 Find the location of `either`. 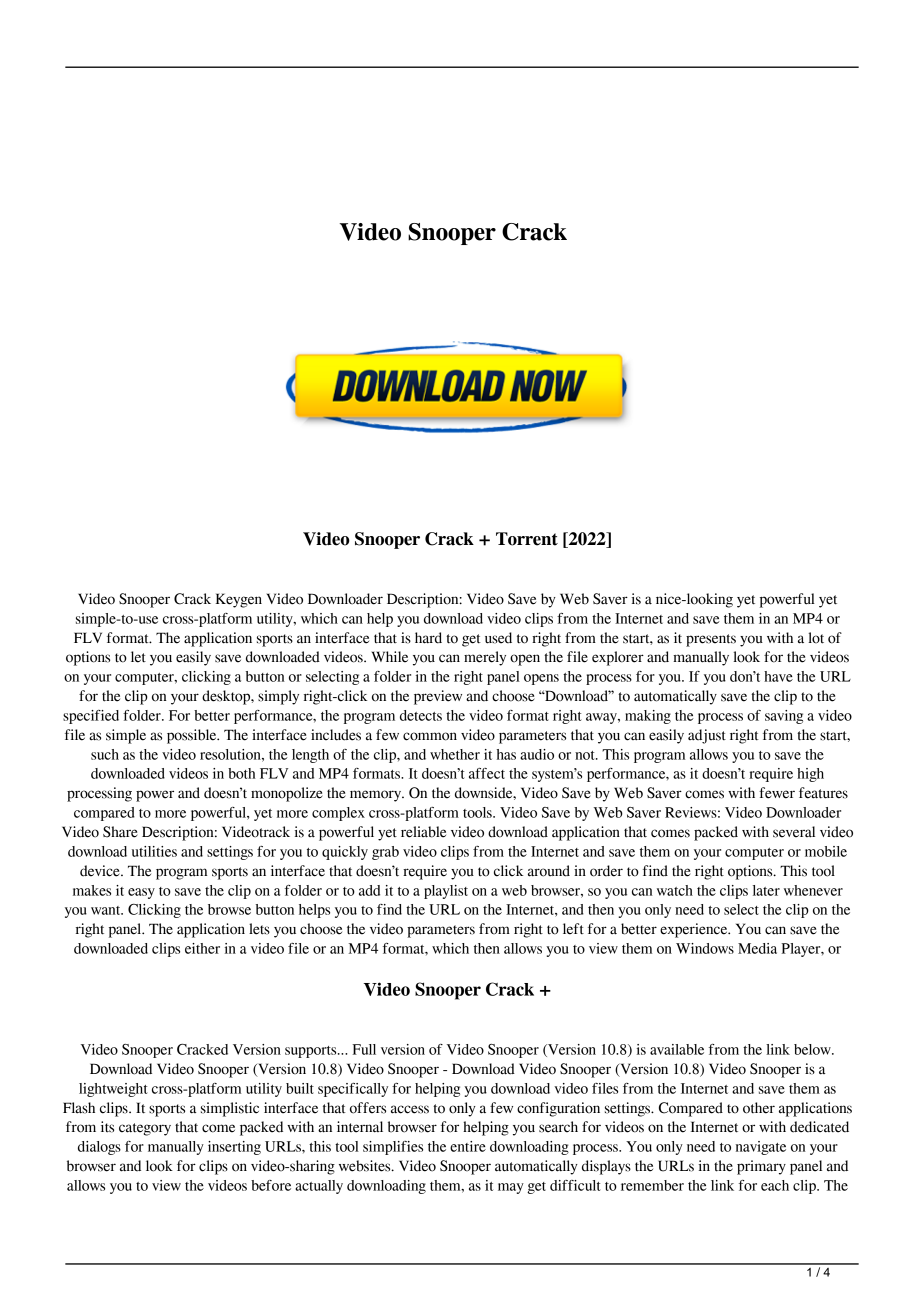

either is located at coordinates (202, 948).
